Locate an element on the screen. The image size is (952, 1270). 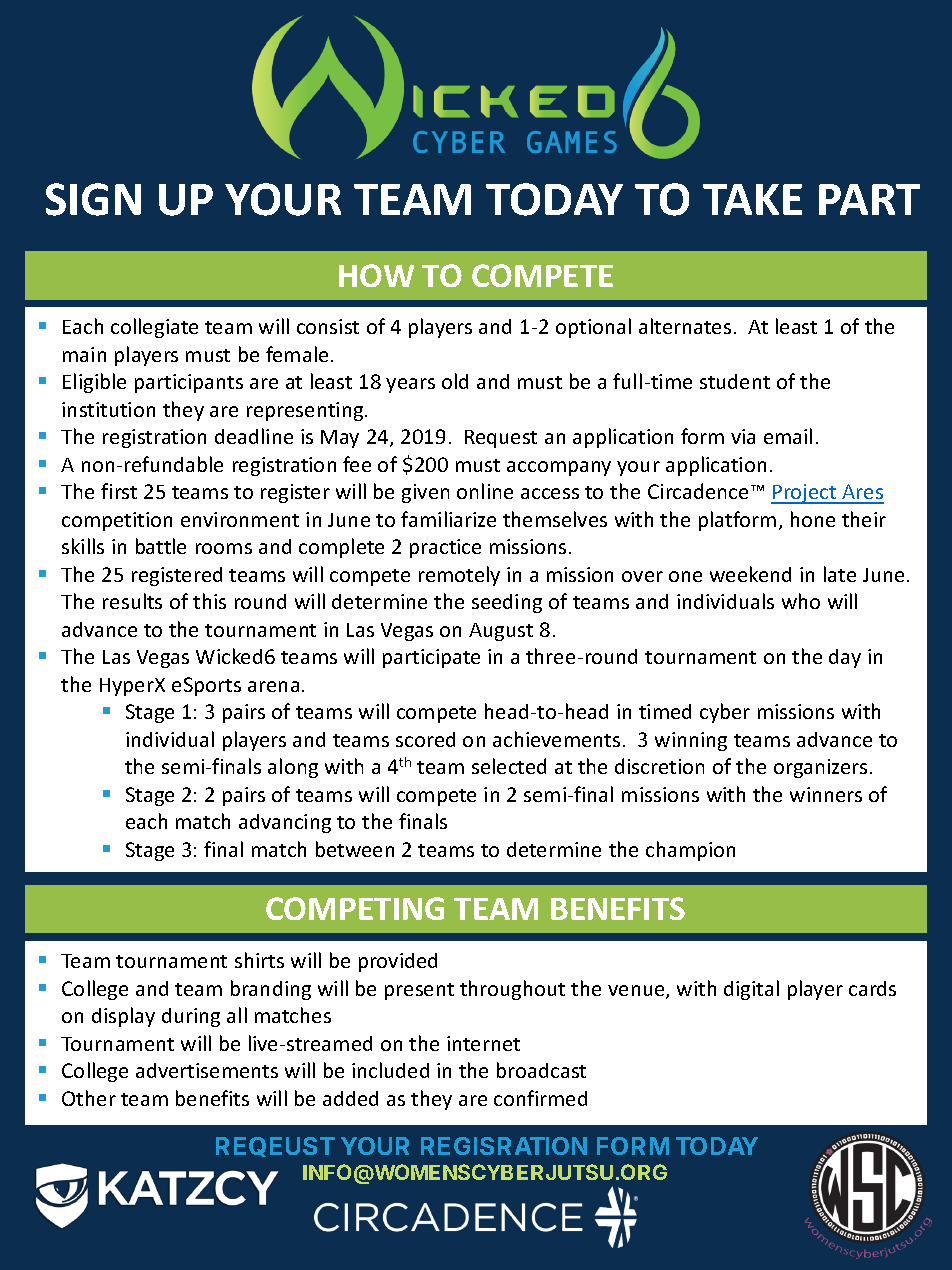
along is located at coordinates (293, 768).
